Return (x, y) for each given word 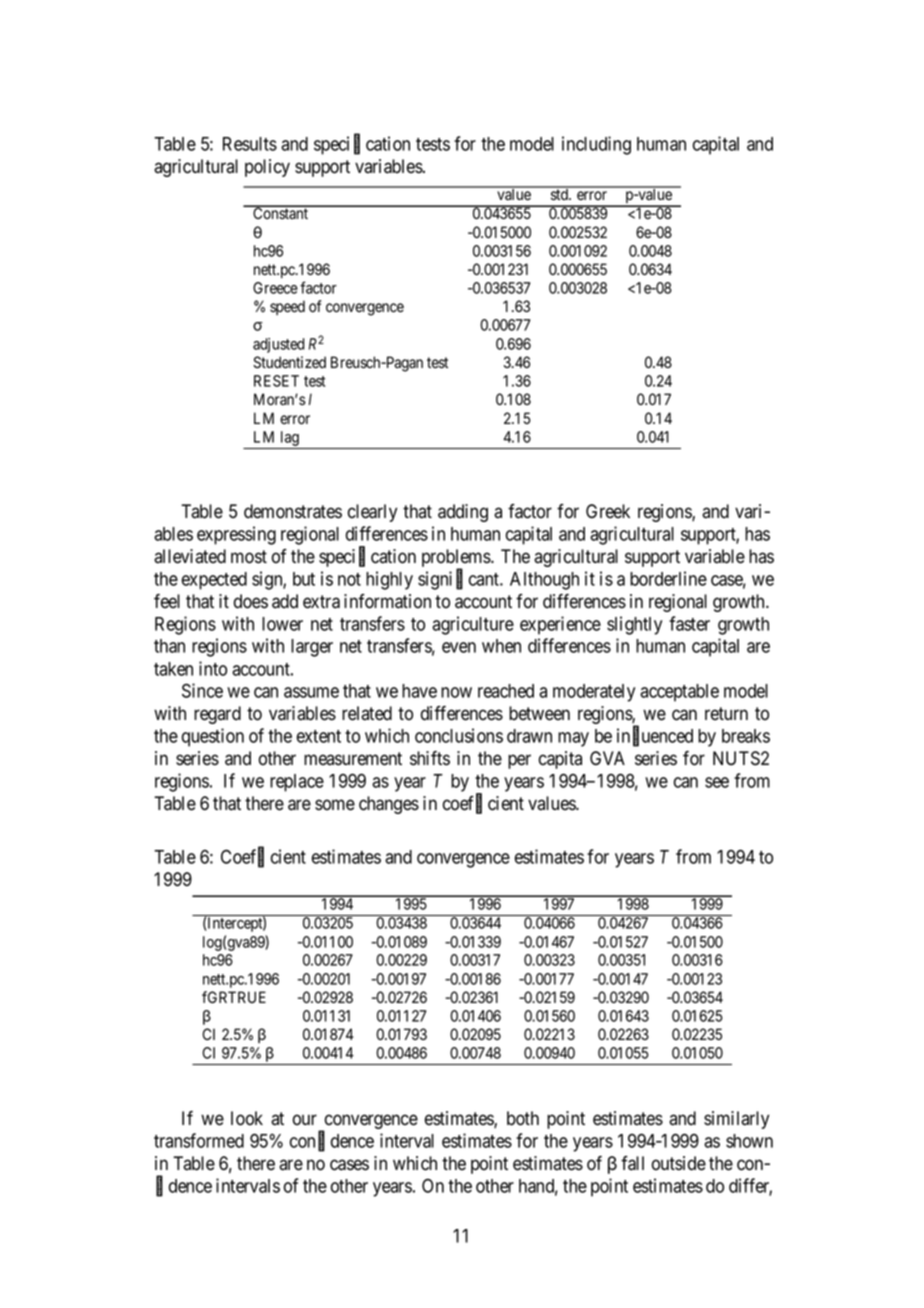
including (596, 145)
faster (689, 623)
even (459, 647)
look (247, 1118)
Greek (608, 511)
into (213, 668)
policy (267, 168)
